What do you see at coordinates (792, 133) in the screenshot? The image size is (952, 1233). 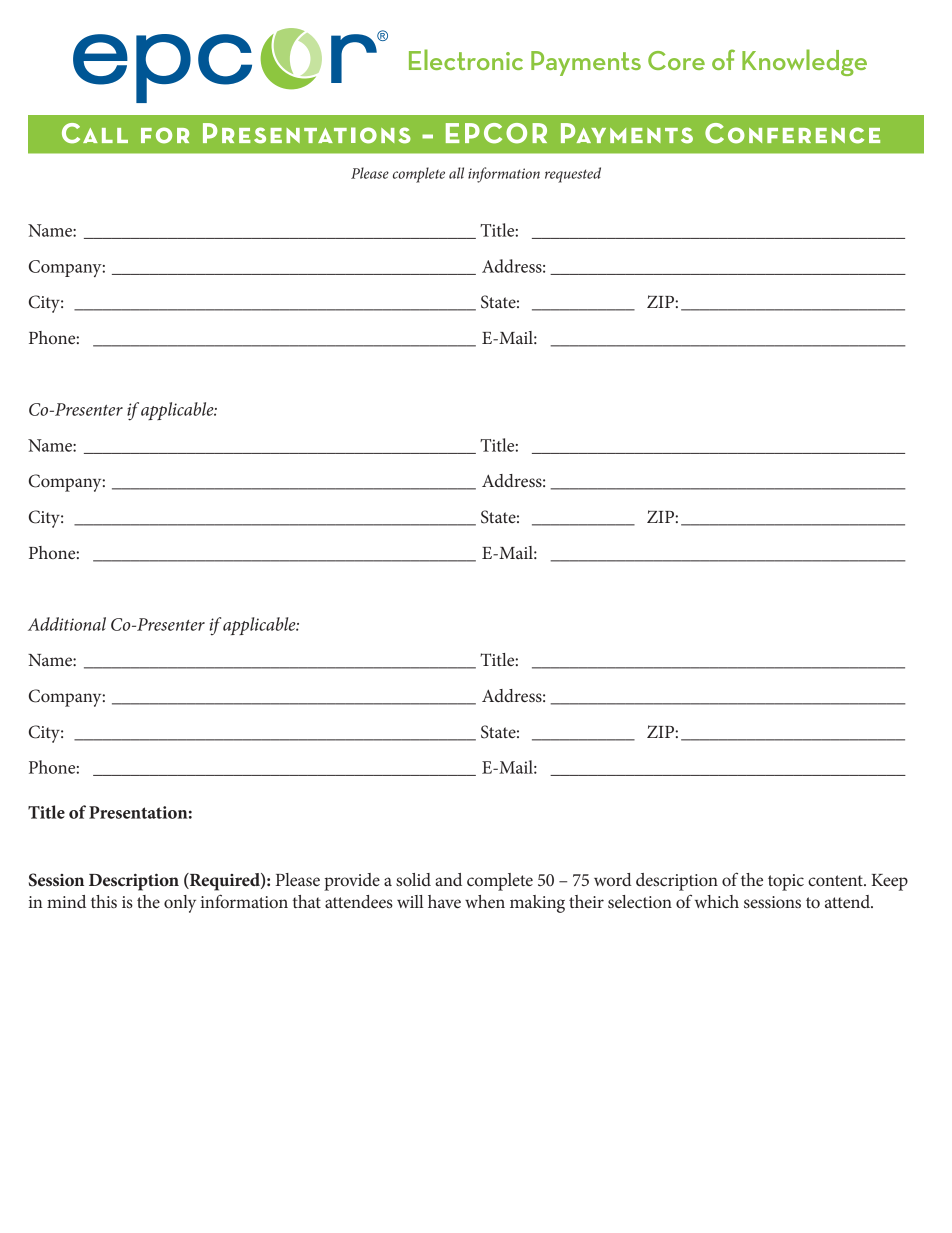 I see `Conference` at bounding box center [792, 133].
